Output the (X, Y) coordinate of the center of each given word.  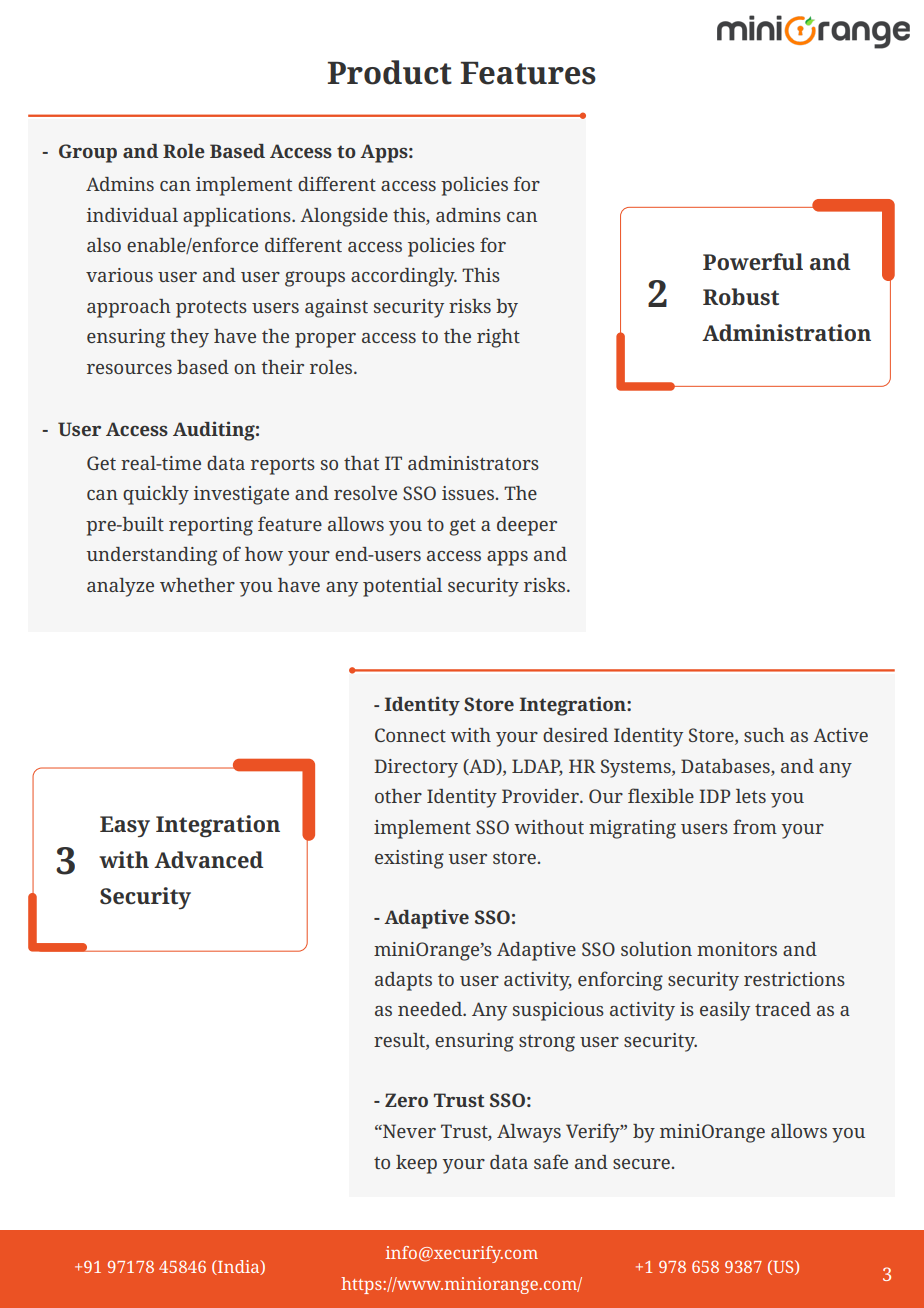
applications (238, 217)
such (764, 735)
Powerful (753, 261)
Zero (406, 1100)
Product (390, 72)
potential (402, 587)
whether (197, 585)
